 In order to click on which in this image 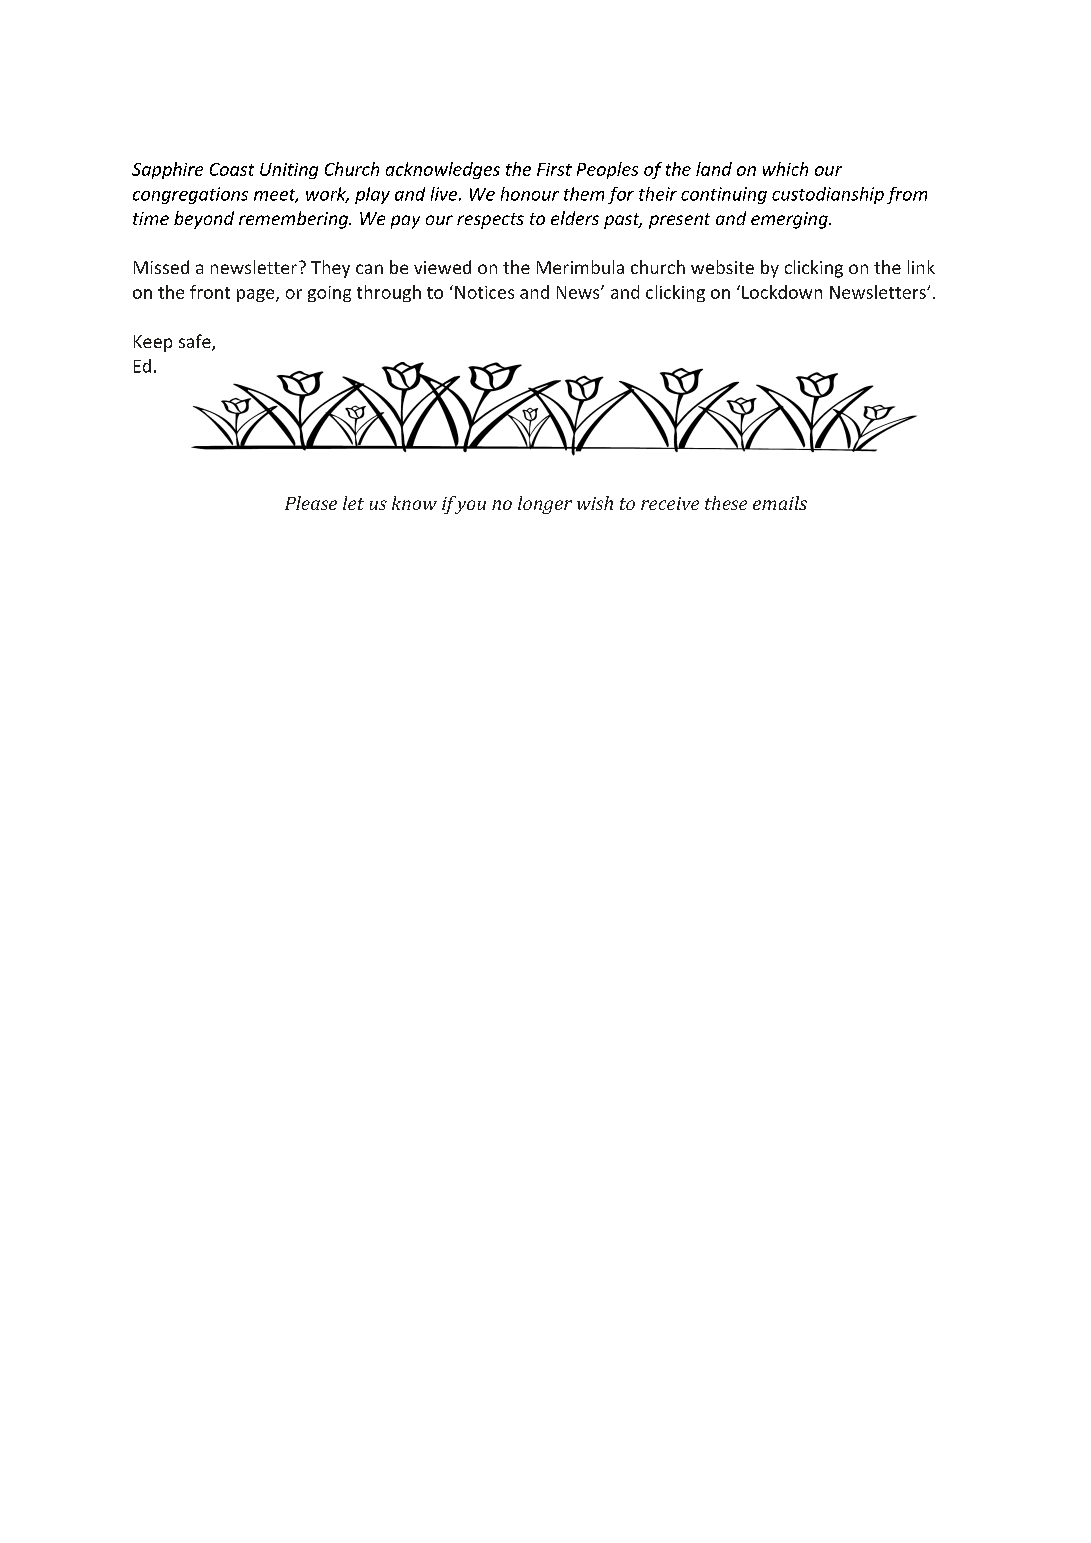, I will do `click(785, 169)`.
